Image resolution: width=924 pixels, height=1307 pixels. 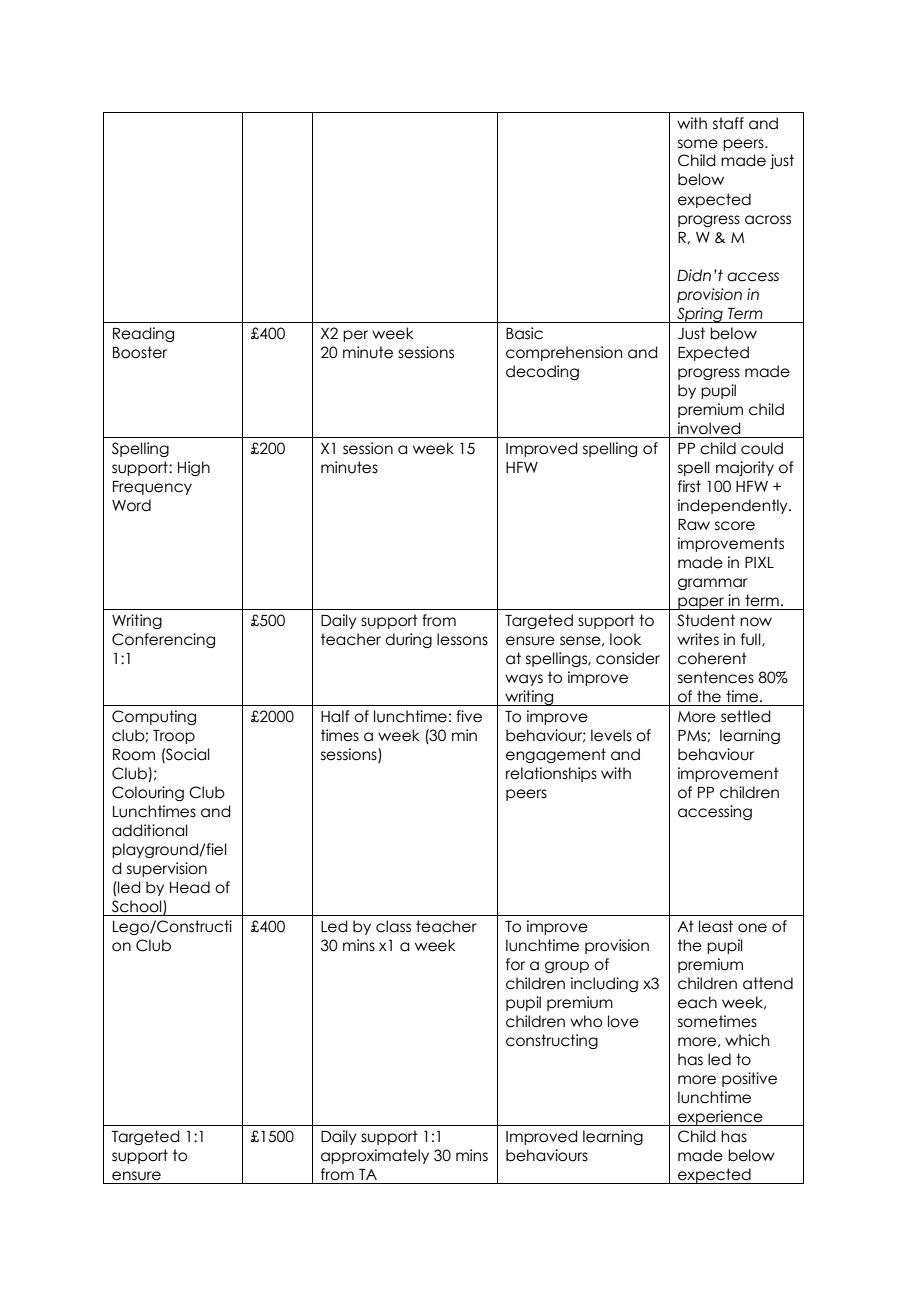 What do you see at coordinates (586, 1021) in the page?
I see `who` at bounding box center [586, 1021].
